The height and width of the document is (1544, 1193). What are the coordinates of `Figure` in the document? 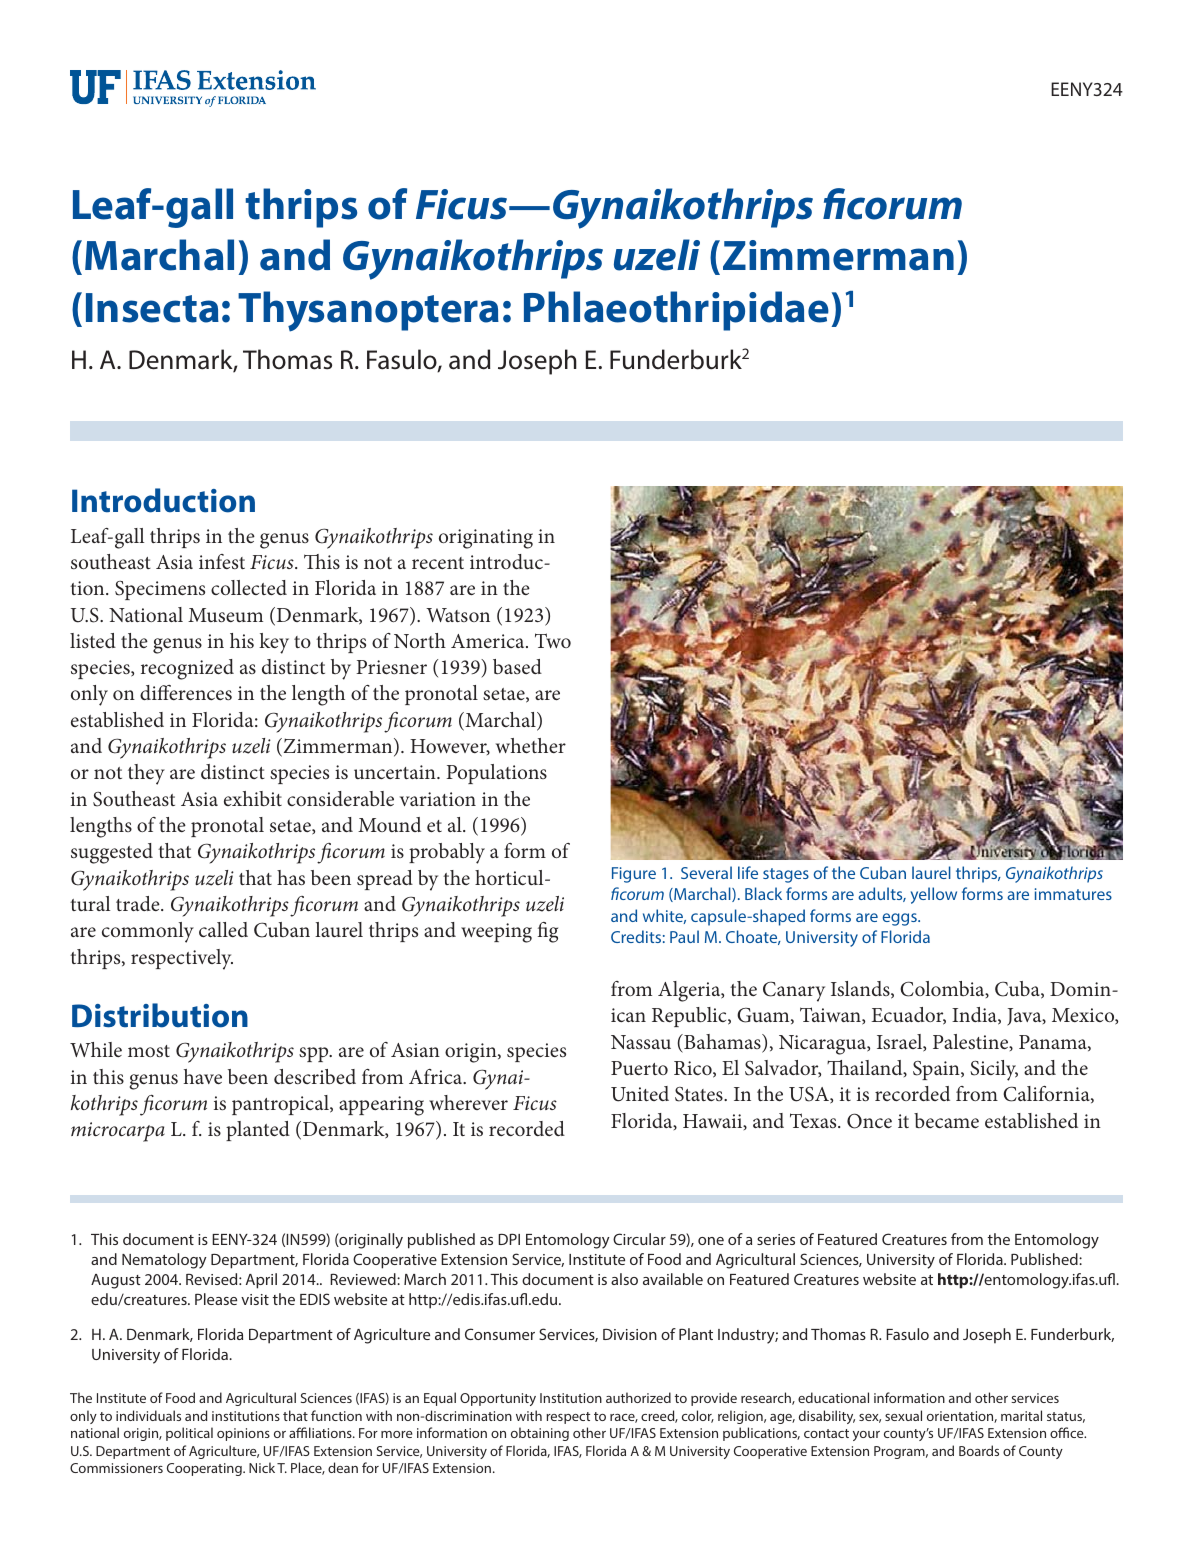 It's located at (634, 875).
